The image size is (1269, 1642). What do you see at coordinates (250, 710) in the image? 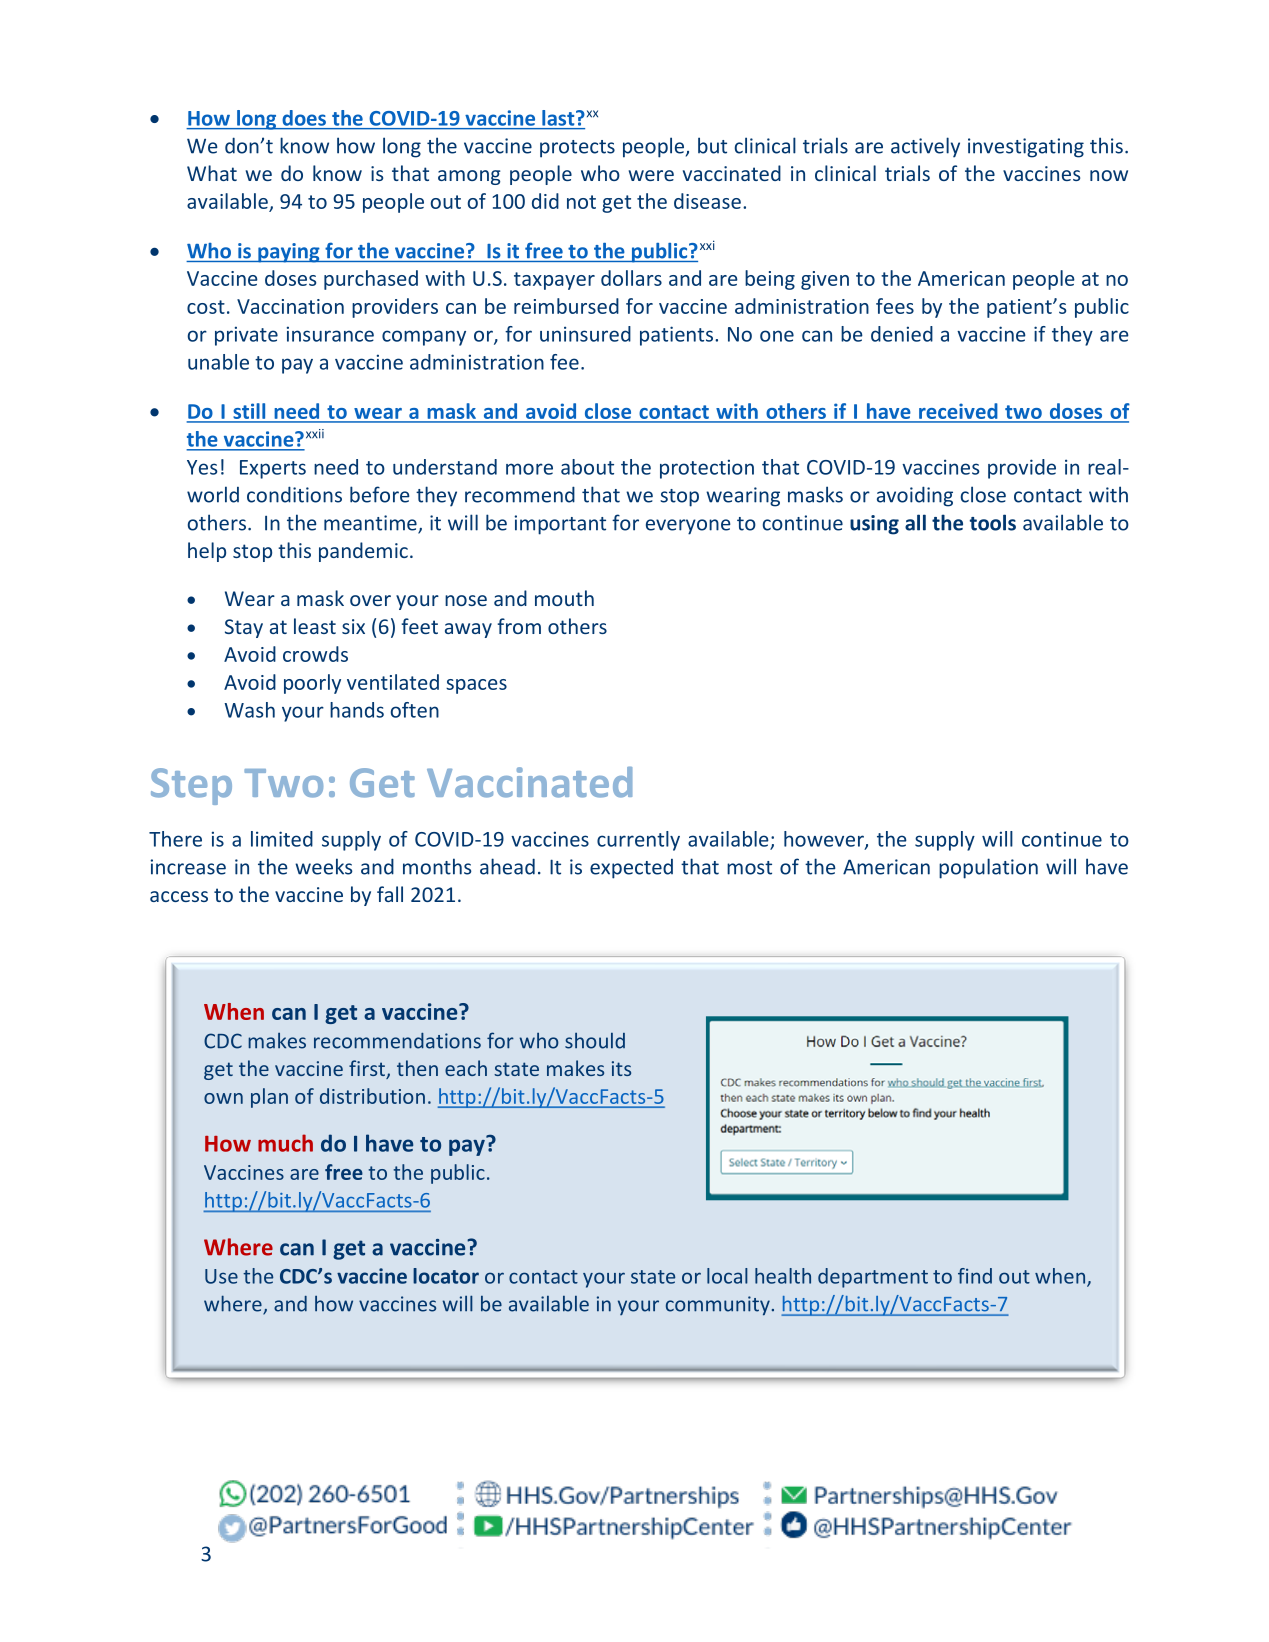
I see `Wash` at bounding box center [250, 710].
